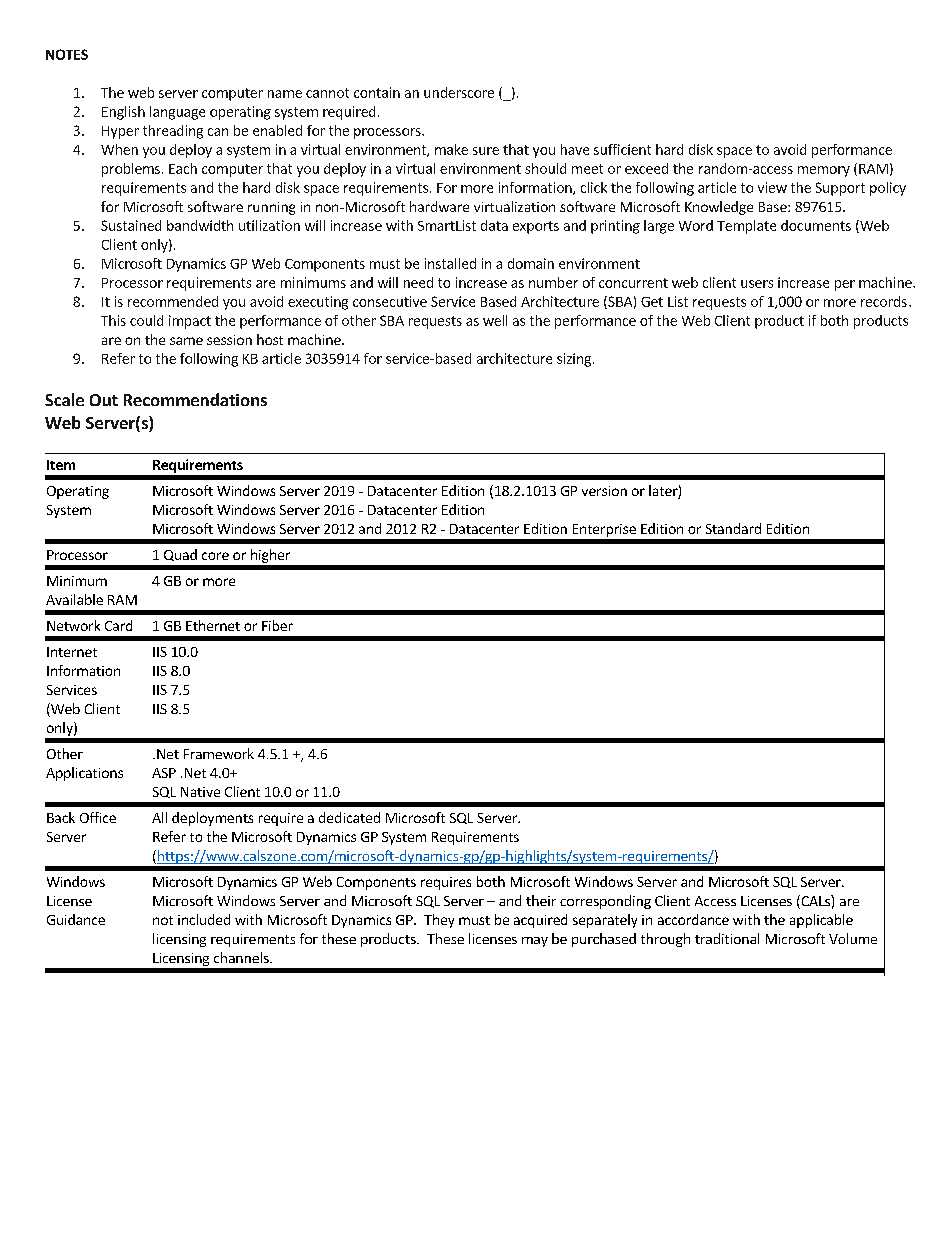  Describe the element at coordinates (604, 491) in the screenshot. I see `version` at that location.
